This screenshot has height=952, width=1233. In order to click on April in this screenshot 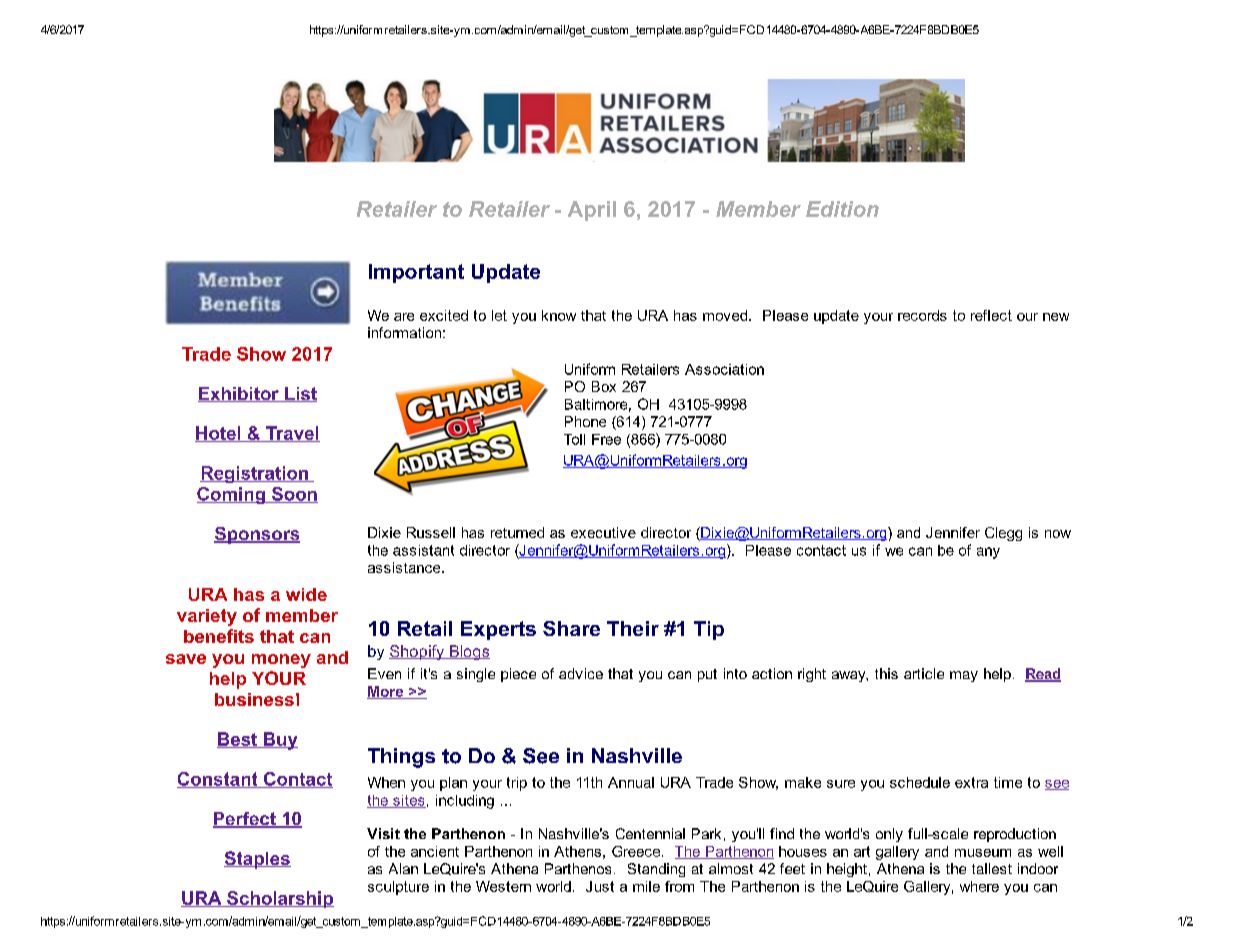, I will do `click(592, 211)`.
